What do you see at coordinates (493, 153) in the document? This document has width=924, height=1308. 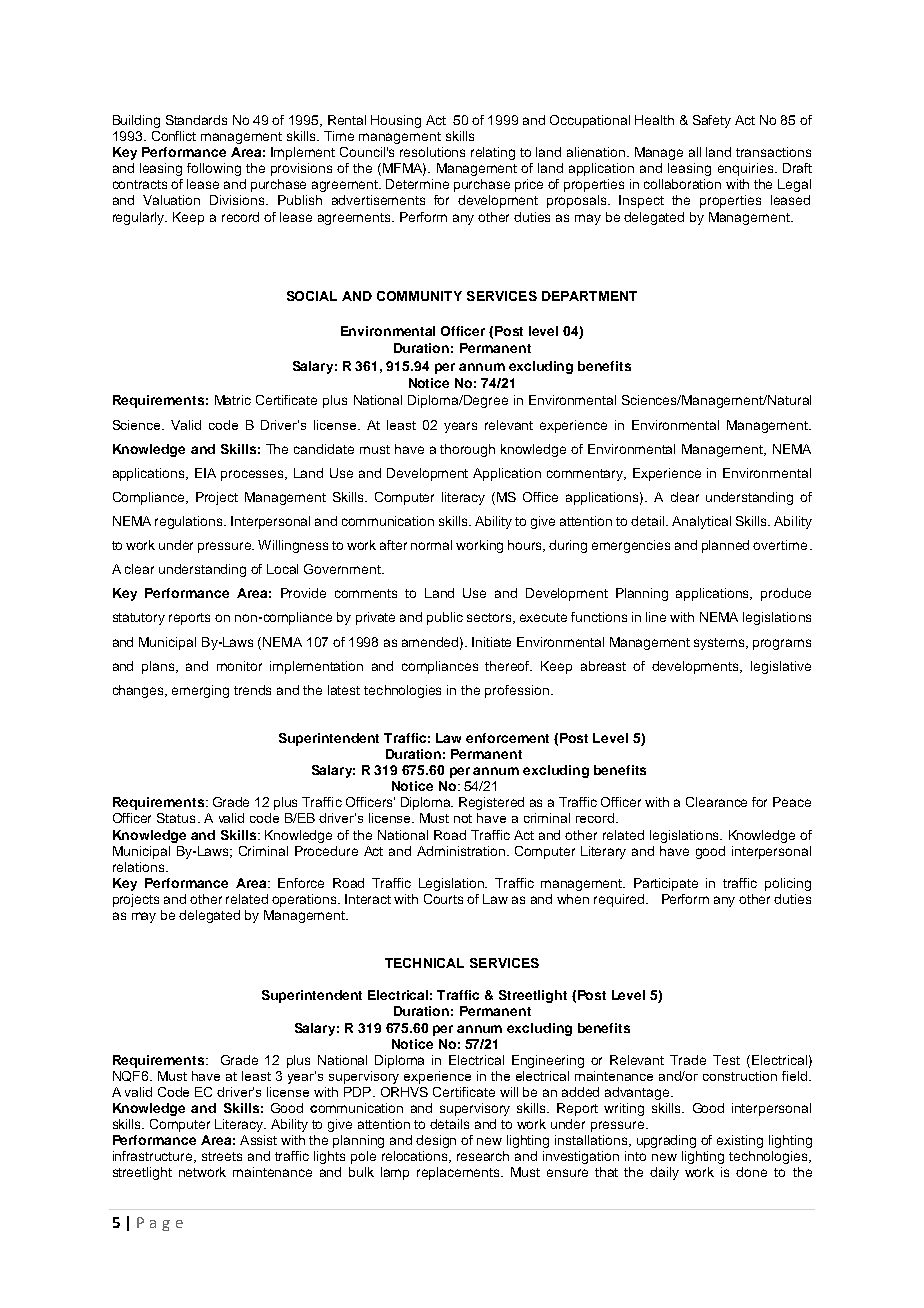 I see `relating` at bounding box center [493, 153].
